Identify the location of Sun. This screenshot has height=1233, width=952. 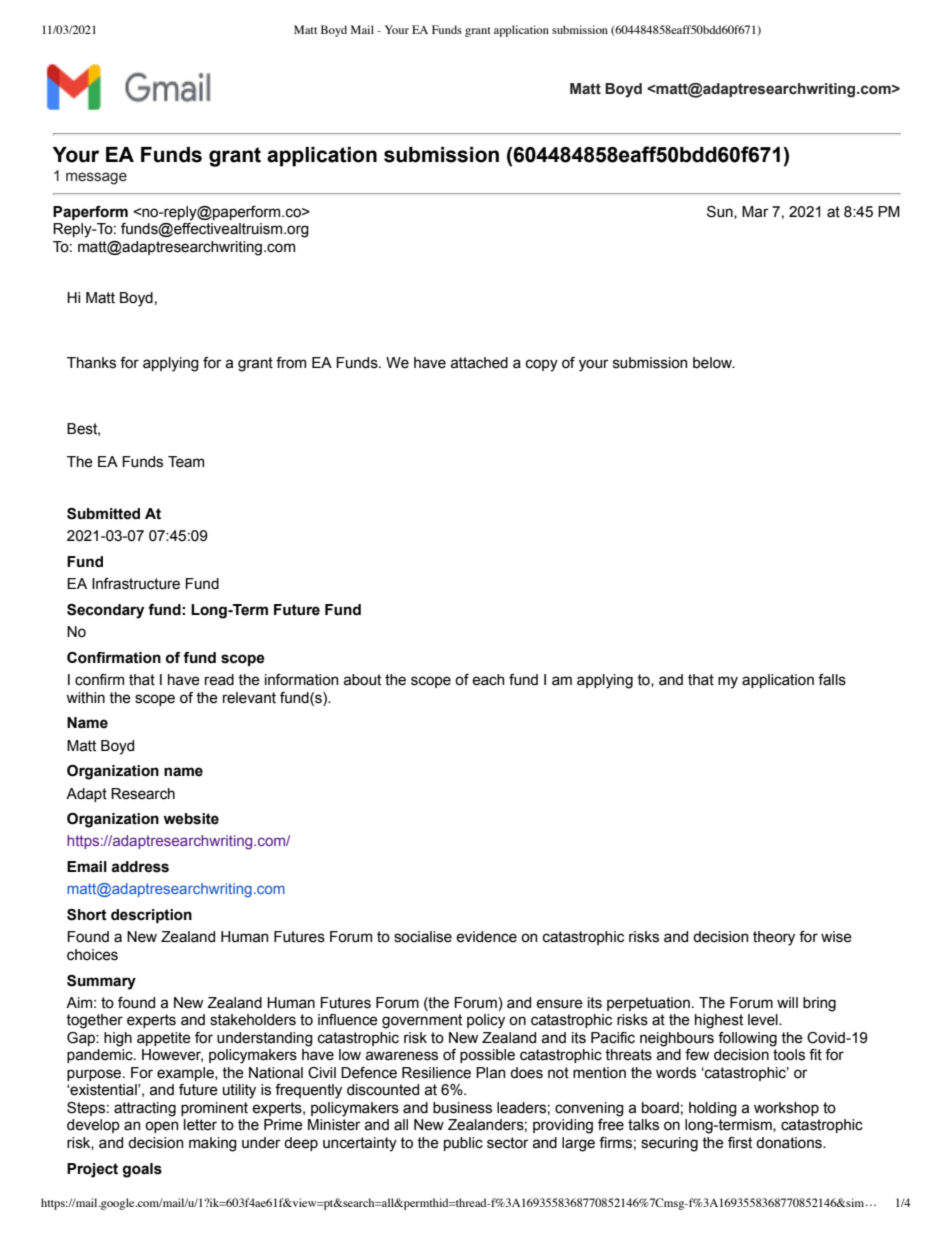
(721, 212).
